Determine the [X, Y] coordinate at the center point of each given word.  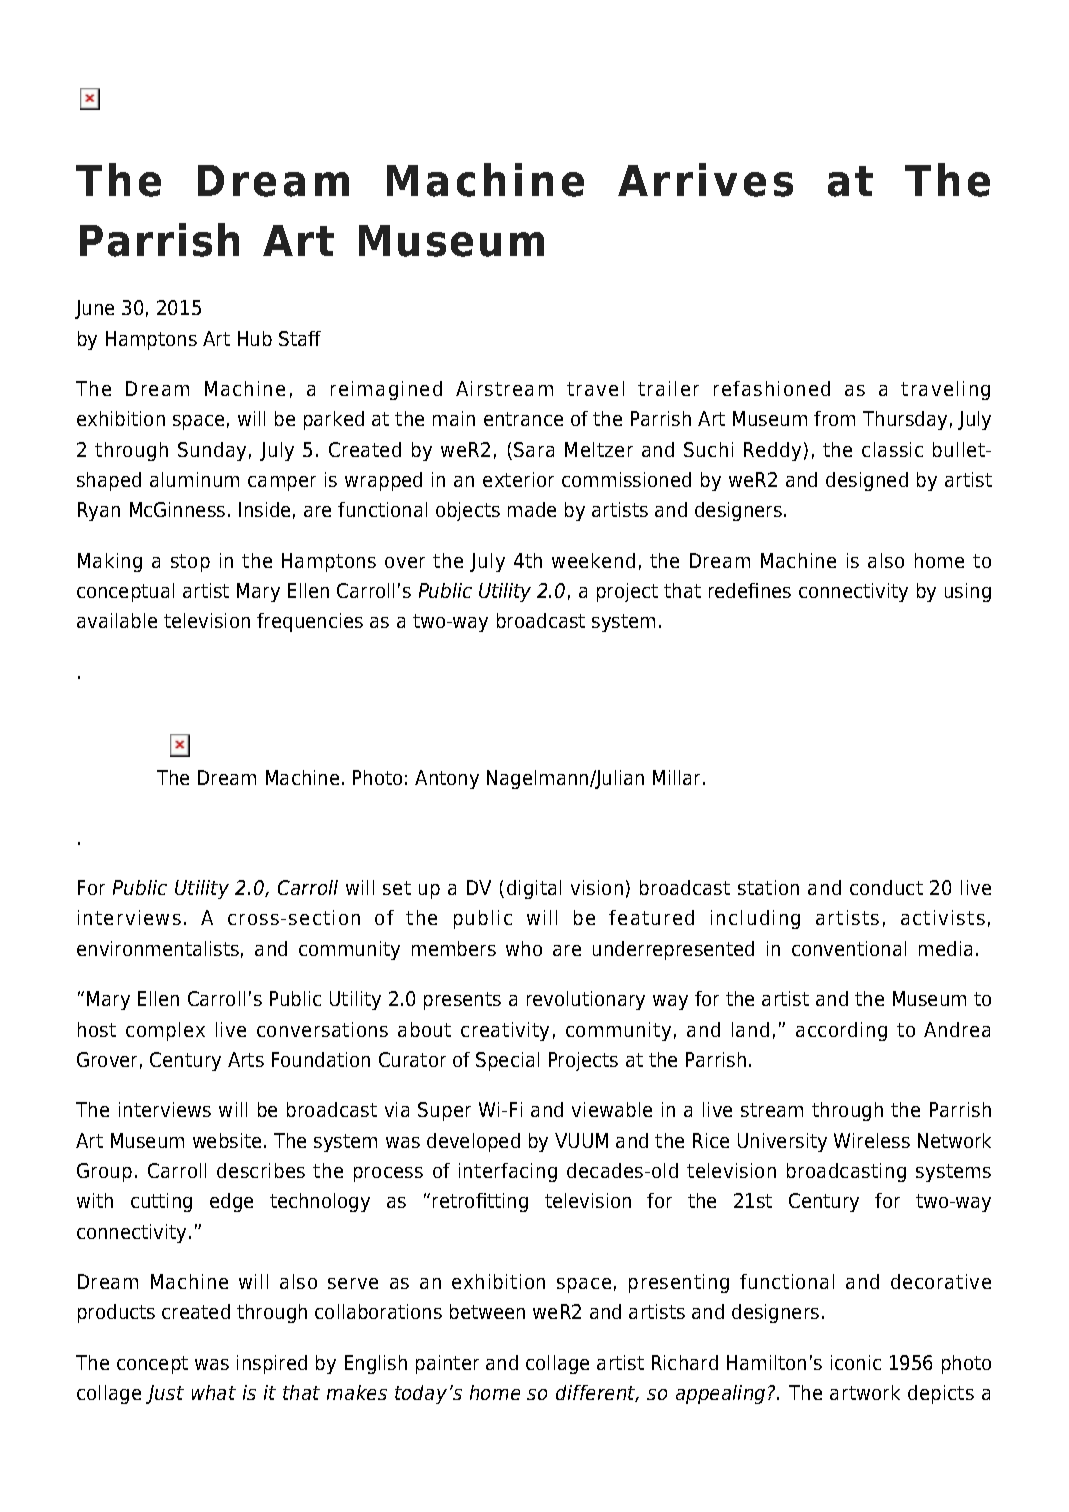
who [524, 948]
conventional [849, 948]
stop [190, 563]
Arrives [705, 180]
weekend [593, 560]
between [487, 1311]
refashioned [772, 388]
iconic [856, 1362]
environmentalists [158, 948]
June [94, 309]
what [214, 1392]
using [968, 592]
